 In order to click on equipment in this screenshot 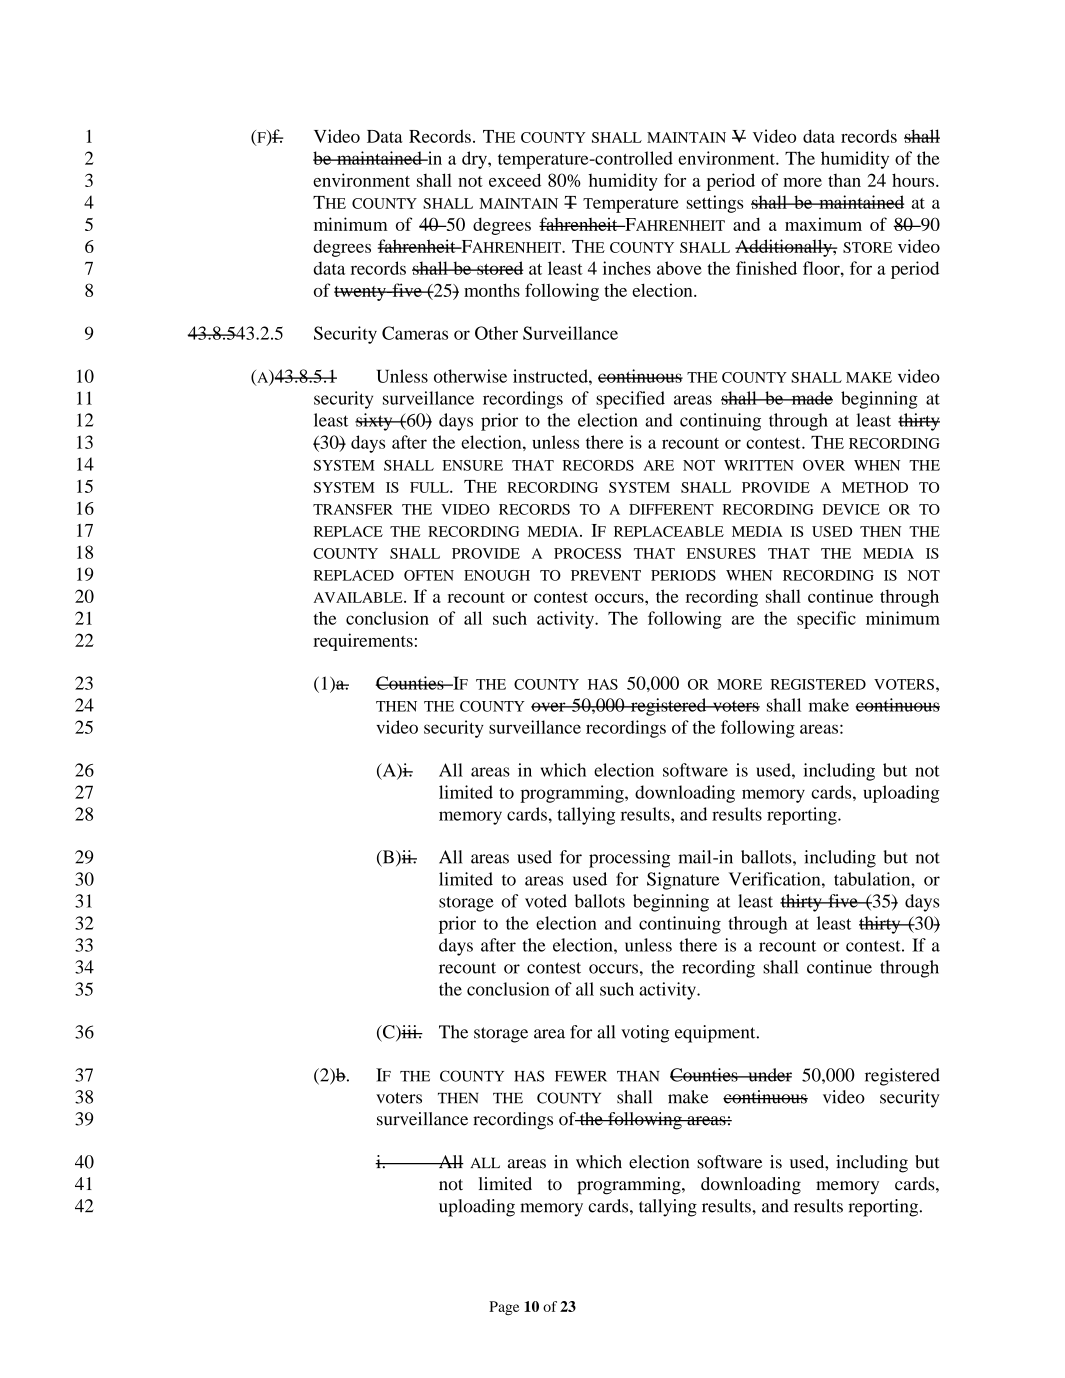, I will do `click(716, 1034)`.
